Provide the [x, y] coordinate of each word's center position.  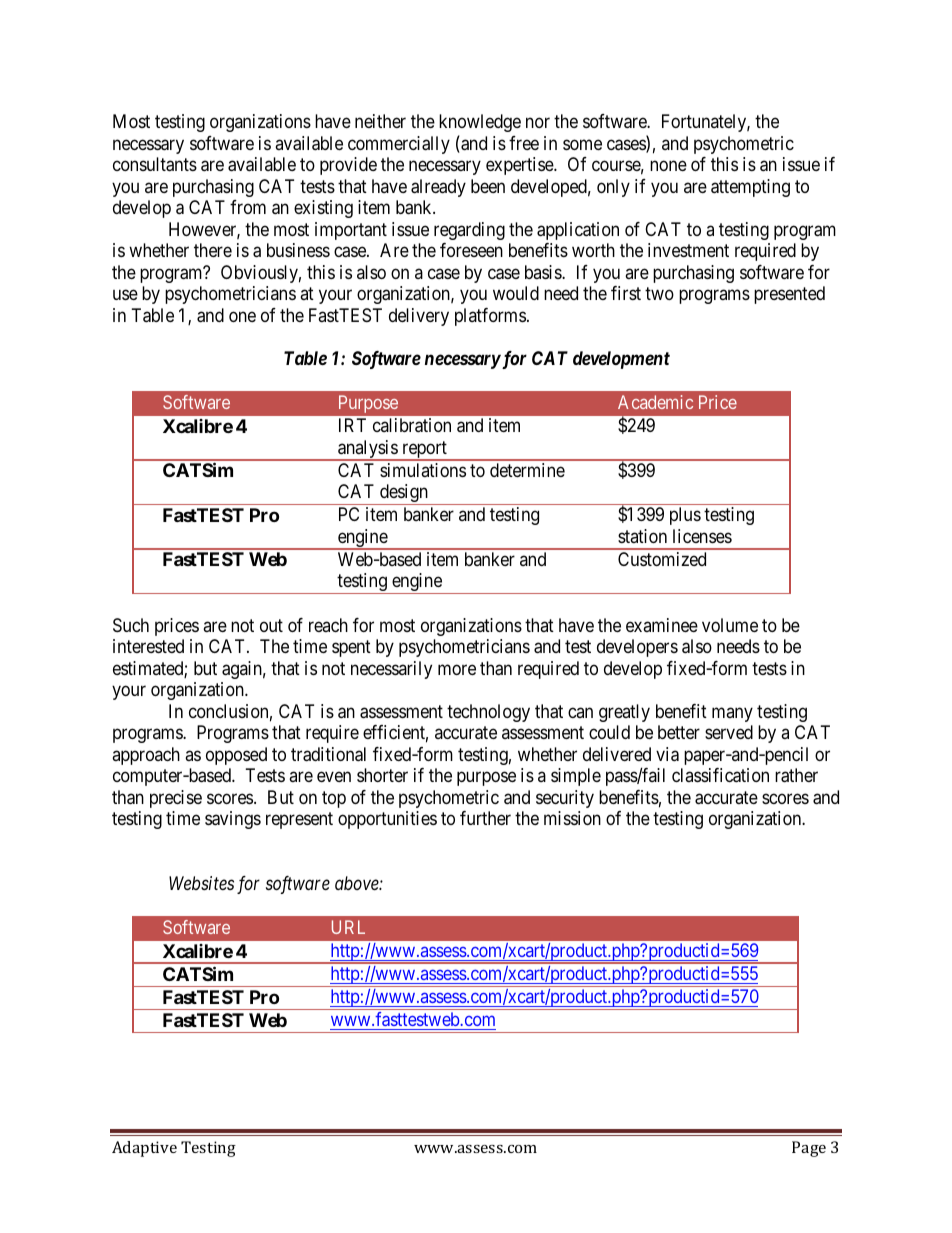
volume [730, 625]
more [457, 669]
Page [809, 1149]
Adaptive [144, 1149]
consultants [155, 164]
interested [148, 646]
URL [348, 927]
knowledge [480, 123]
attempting [750, 188]
